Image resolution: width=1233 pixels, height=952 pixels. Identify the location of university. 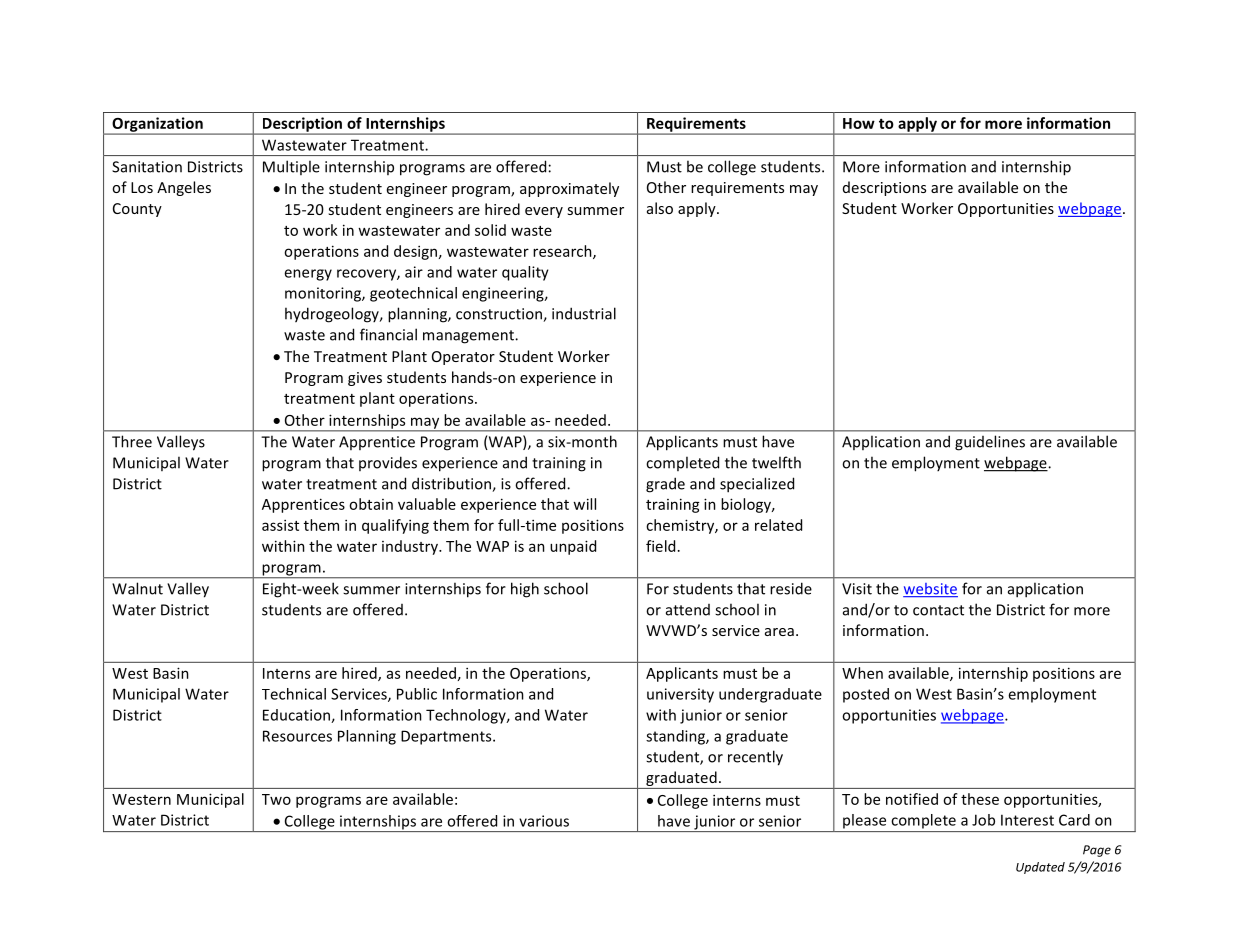
(680, 695).
